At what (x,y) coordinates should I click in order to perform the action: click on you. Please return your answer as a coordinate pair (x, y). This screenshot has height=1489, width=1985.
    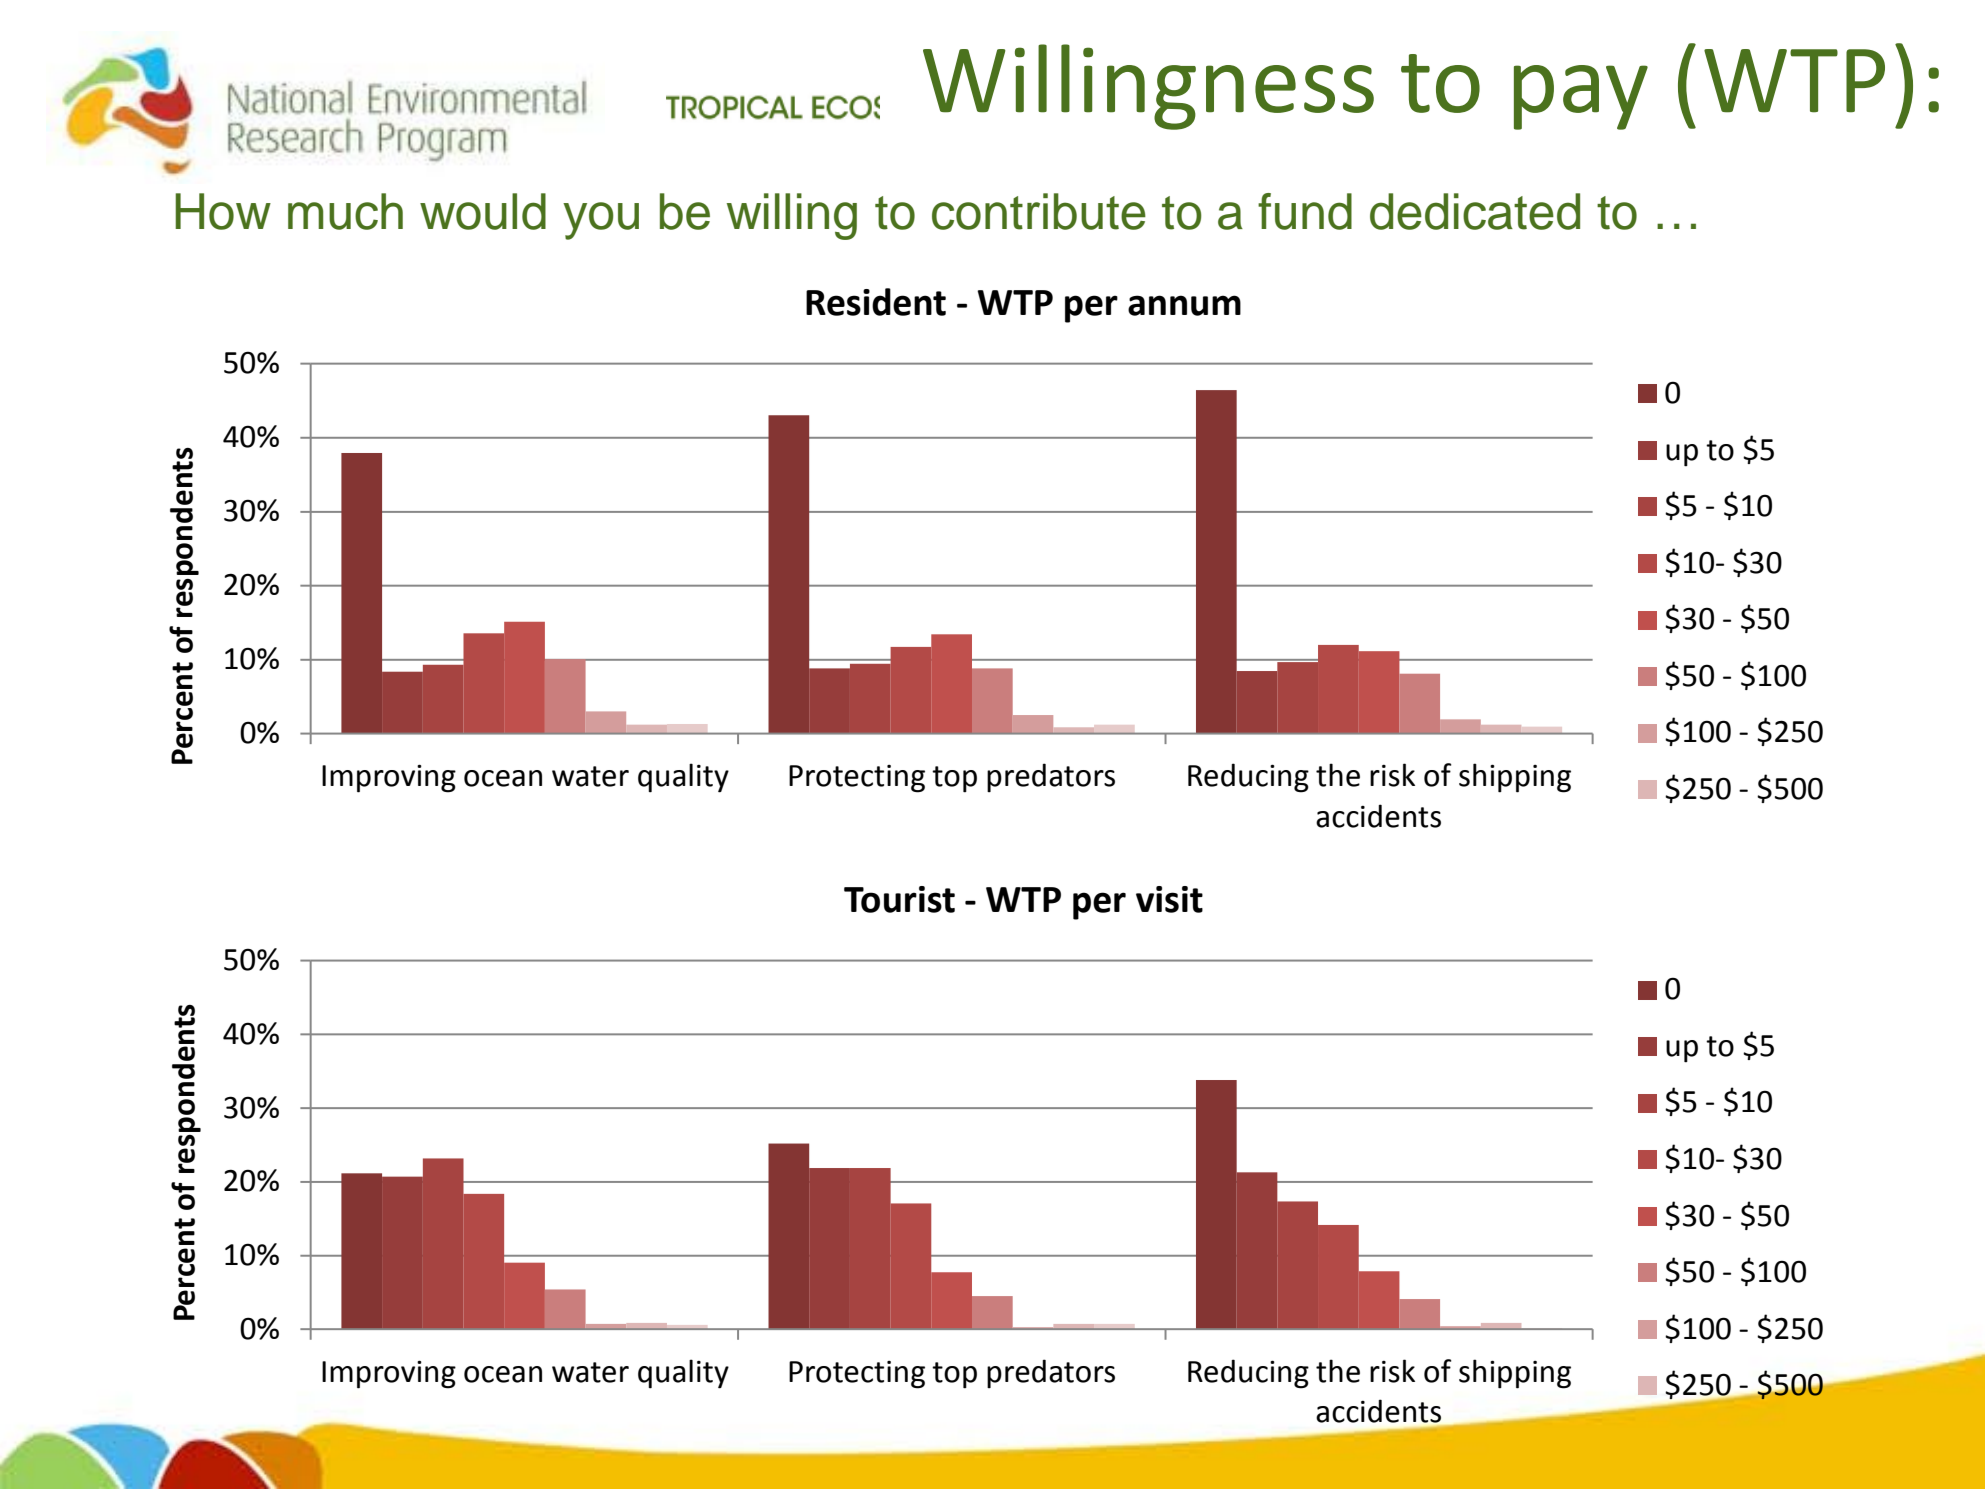
    Looking at the image, I should click on (601, 221).
